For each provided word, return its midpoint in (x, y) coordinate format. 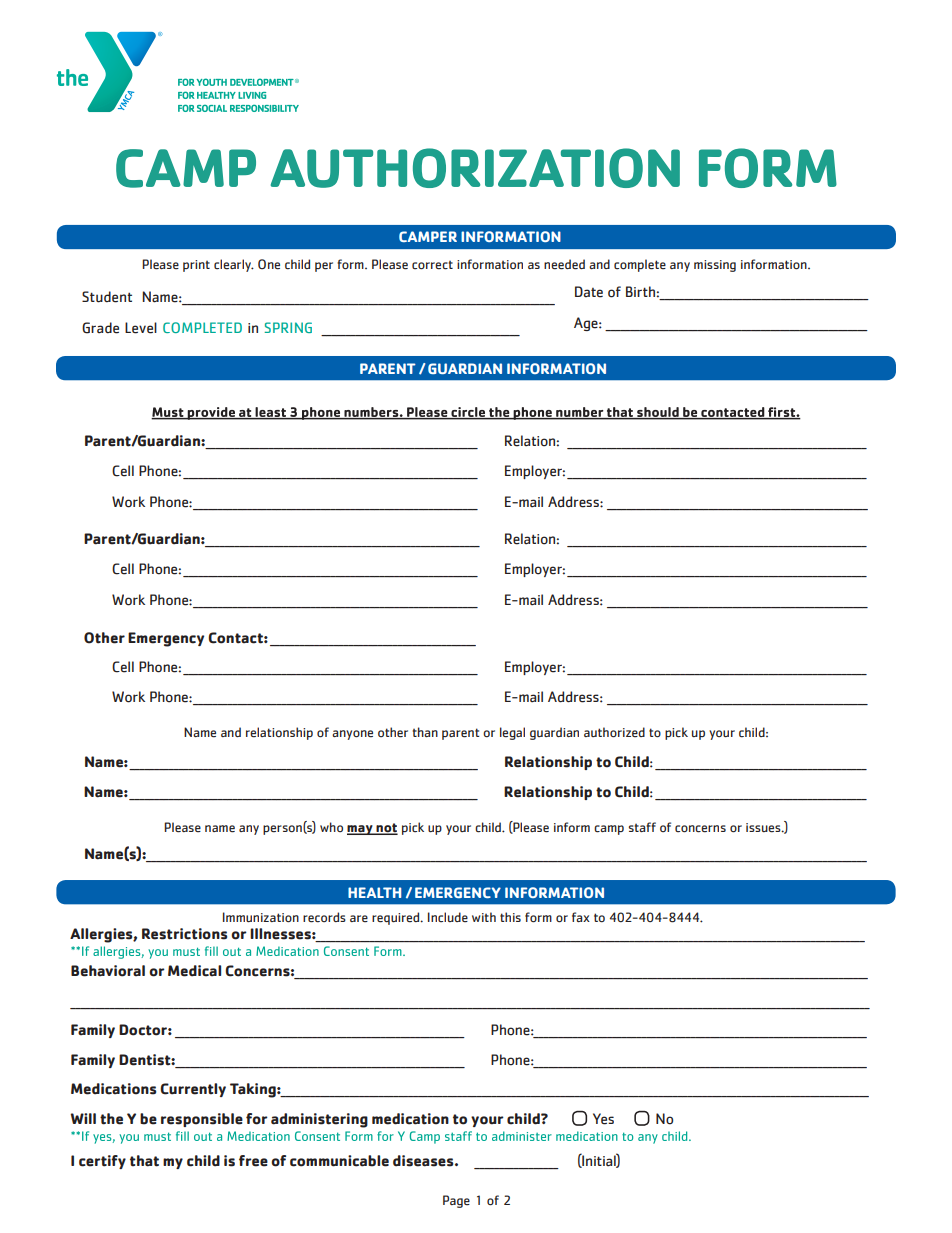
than (425, 732)
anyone (352, 735)
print (196, 266)
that (144, 1161)
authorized (614, 732)
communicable (339, 1161)
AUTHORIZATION (475, 168)
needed (564, 264)
